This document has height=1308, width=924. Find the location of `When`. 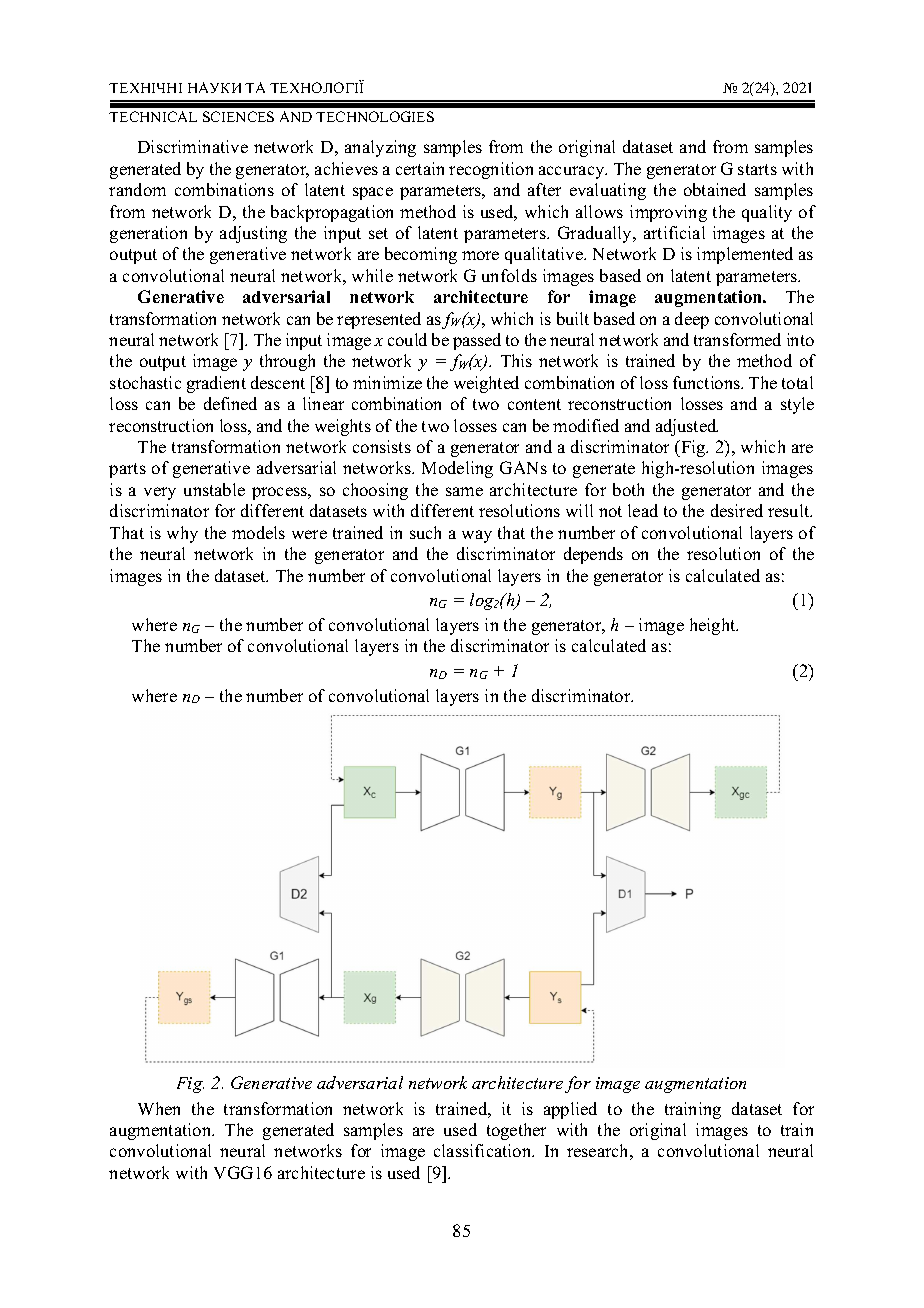

When is located at coordinates (159, 1108).
